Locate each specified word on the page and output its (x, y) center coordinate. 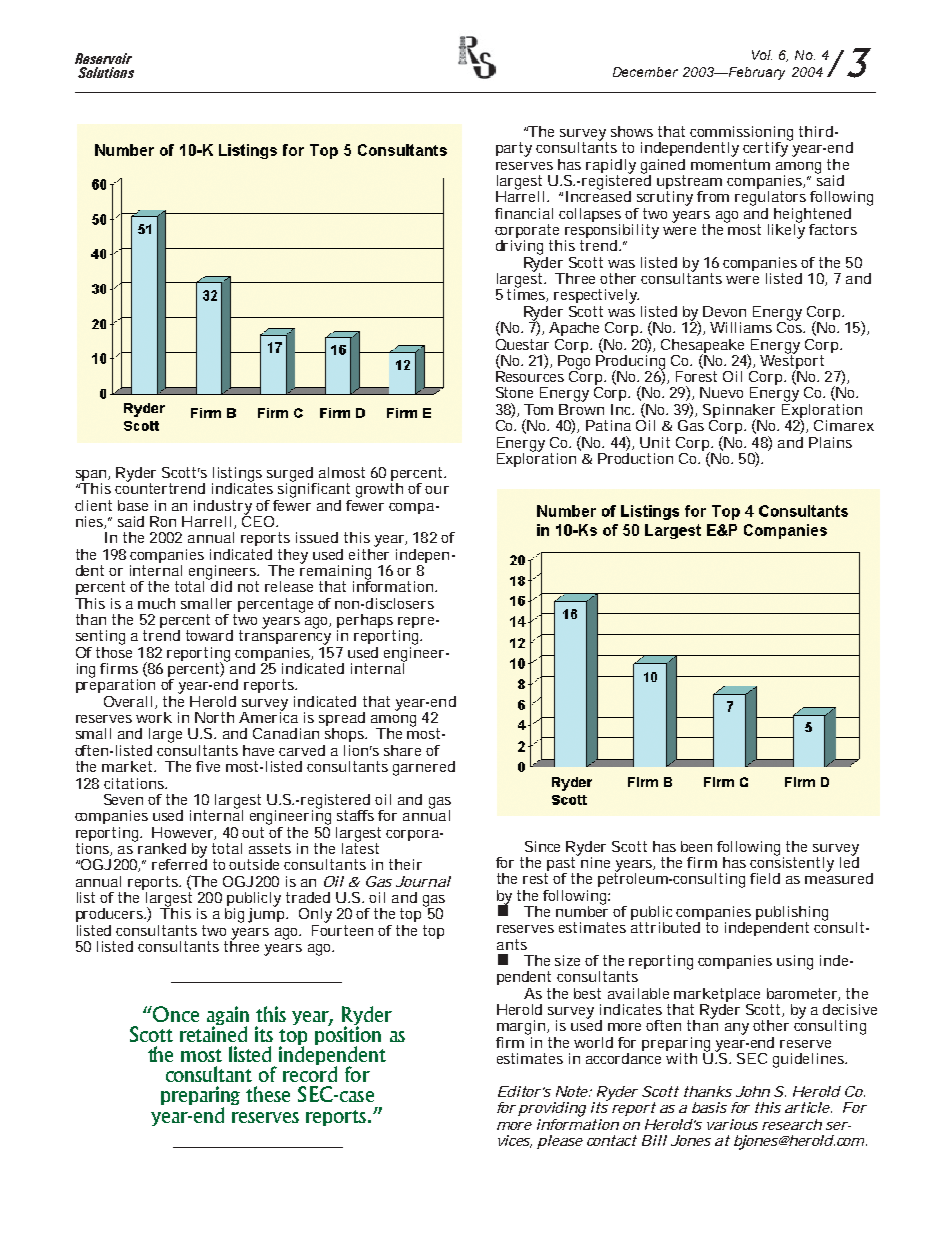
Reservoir (103, 58)
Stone (514, 392)
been (696, 846)
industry (223, 508)
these (268, 1094)
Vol (762, 55)
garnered (424, 768)
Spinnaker (739, 412)
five (208, 766)
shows (632, 131)
